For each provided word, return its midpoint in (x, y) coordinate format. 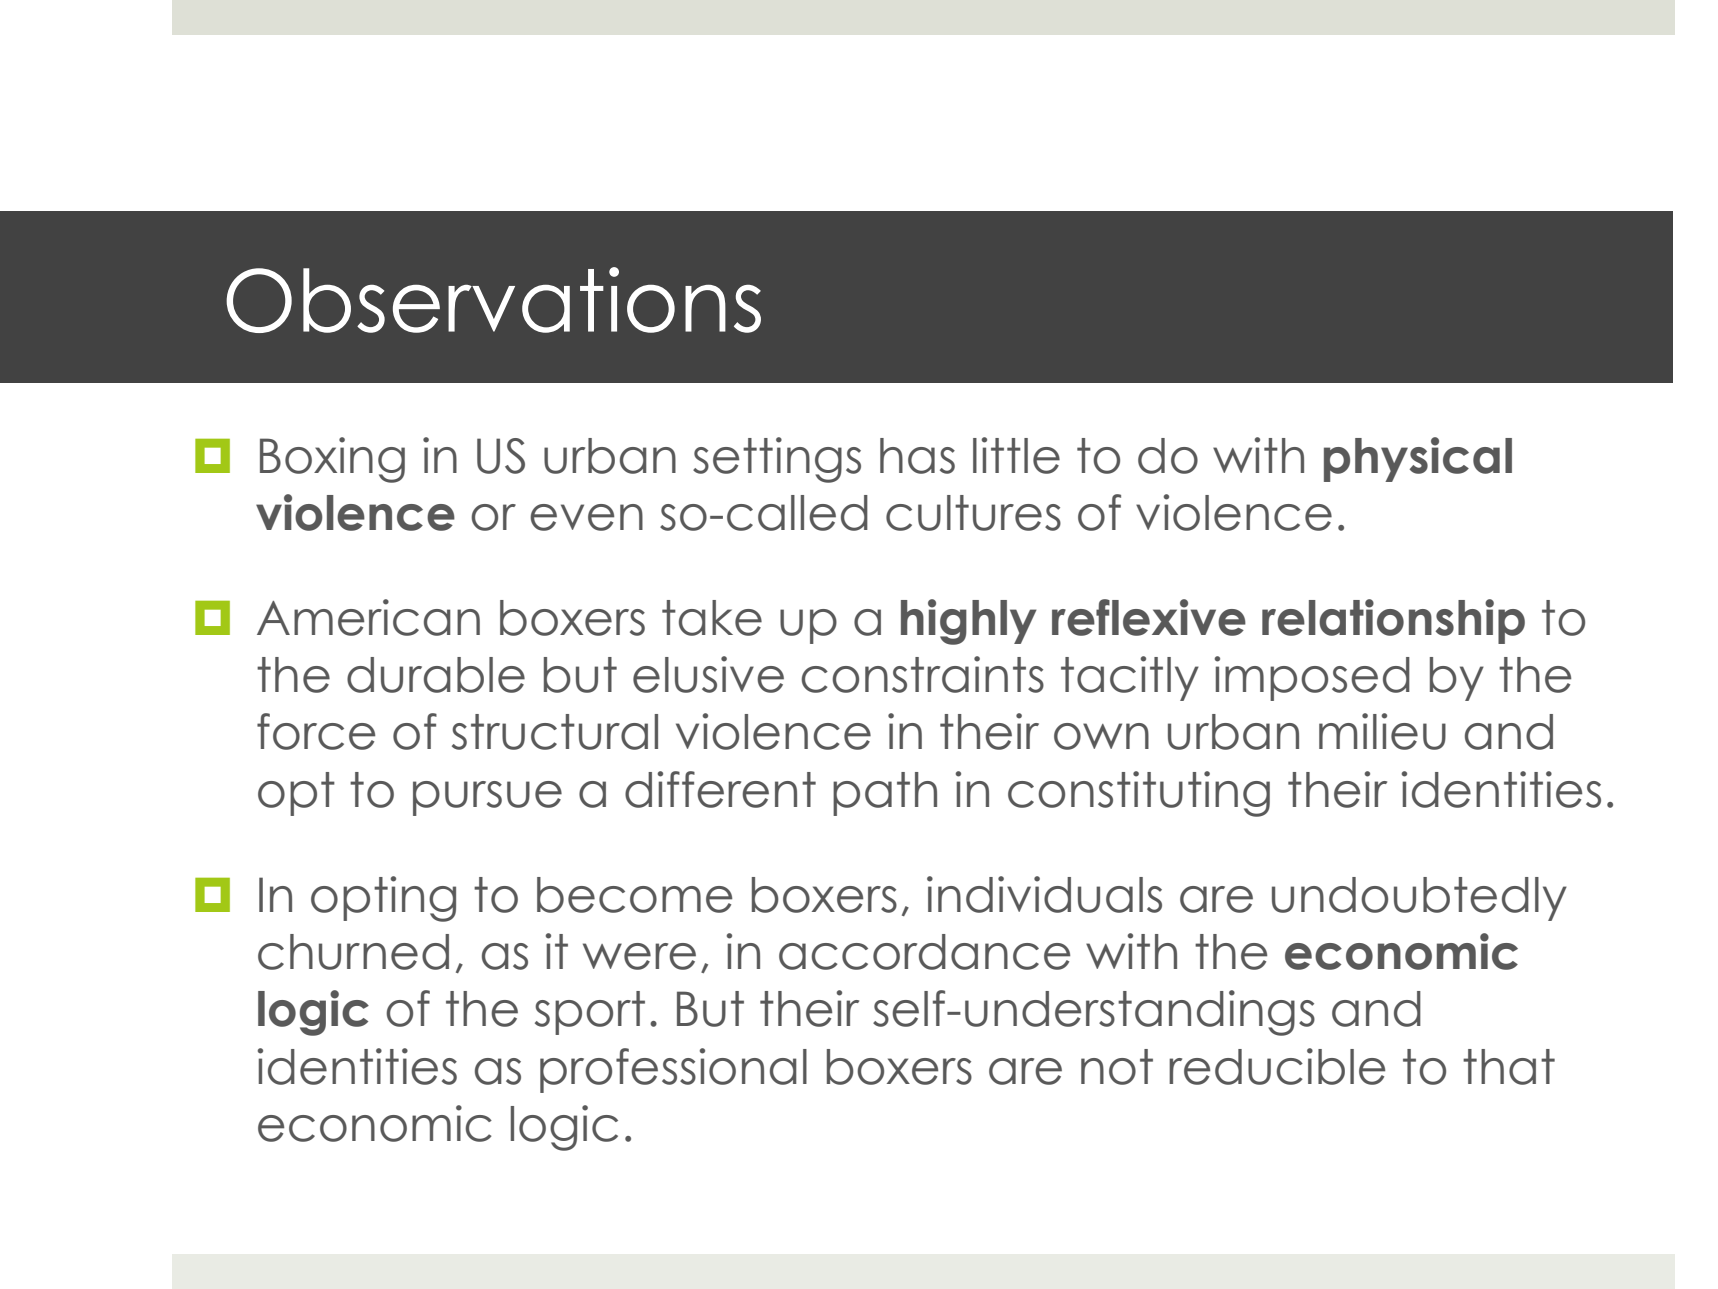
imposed (1312, 678)
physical (1418, 459)
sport (590, 1013)
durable (436, 675)
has (917, 456)
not (1117, 1067)
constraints (922, 674)
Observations (493, 300)
